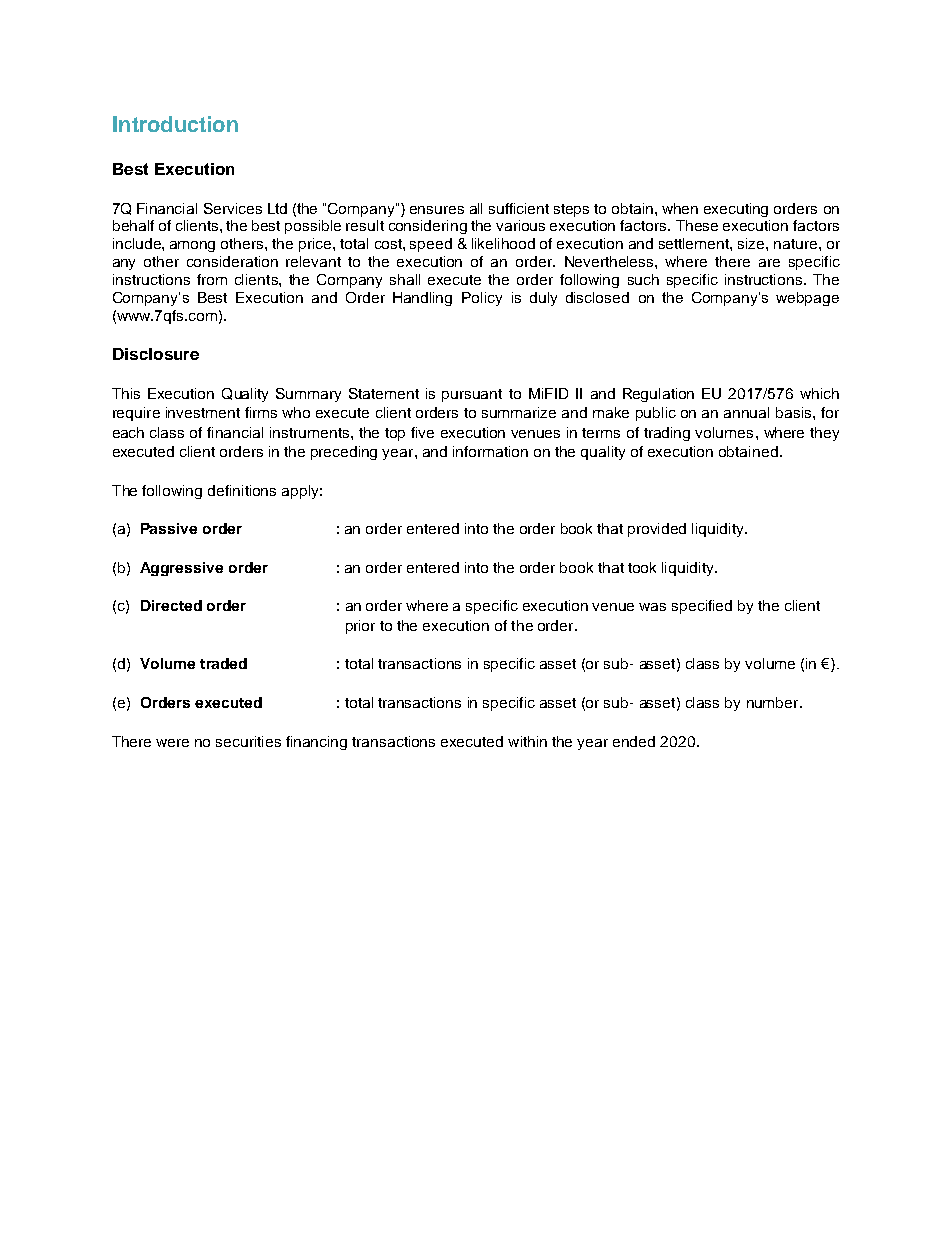  I want to click on securities, so click(248, 741).
